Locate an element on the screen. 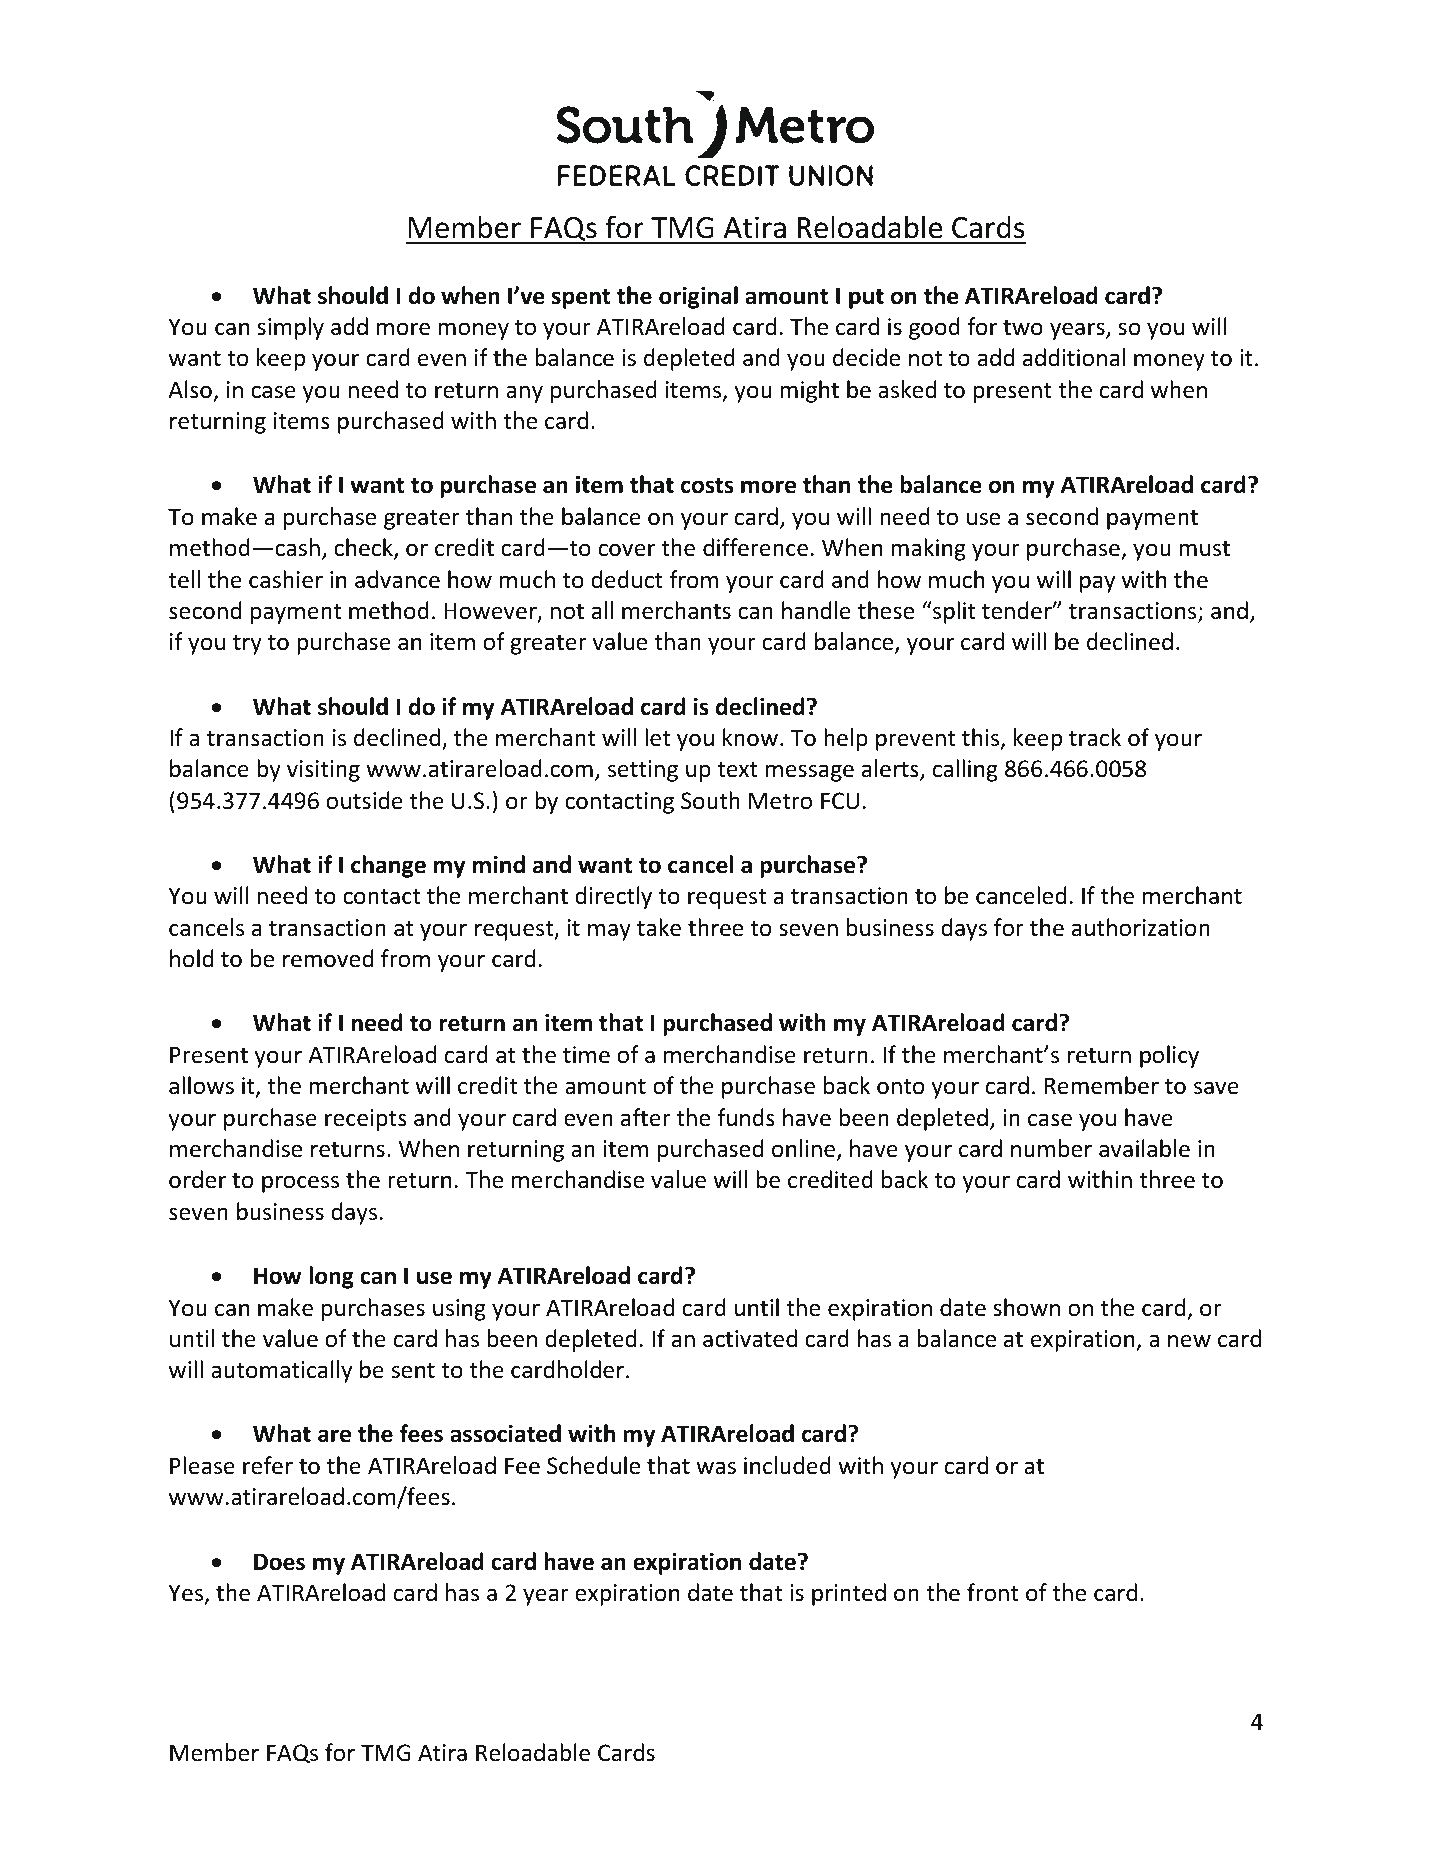 The width and height of the screenshot is (1432, 1853). front is located at coordinates (993, 1592).
